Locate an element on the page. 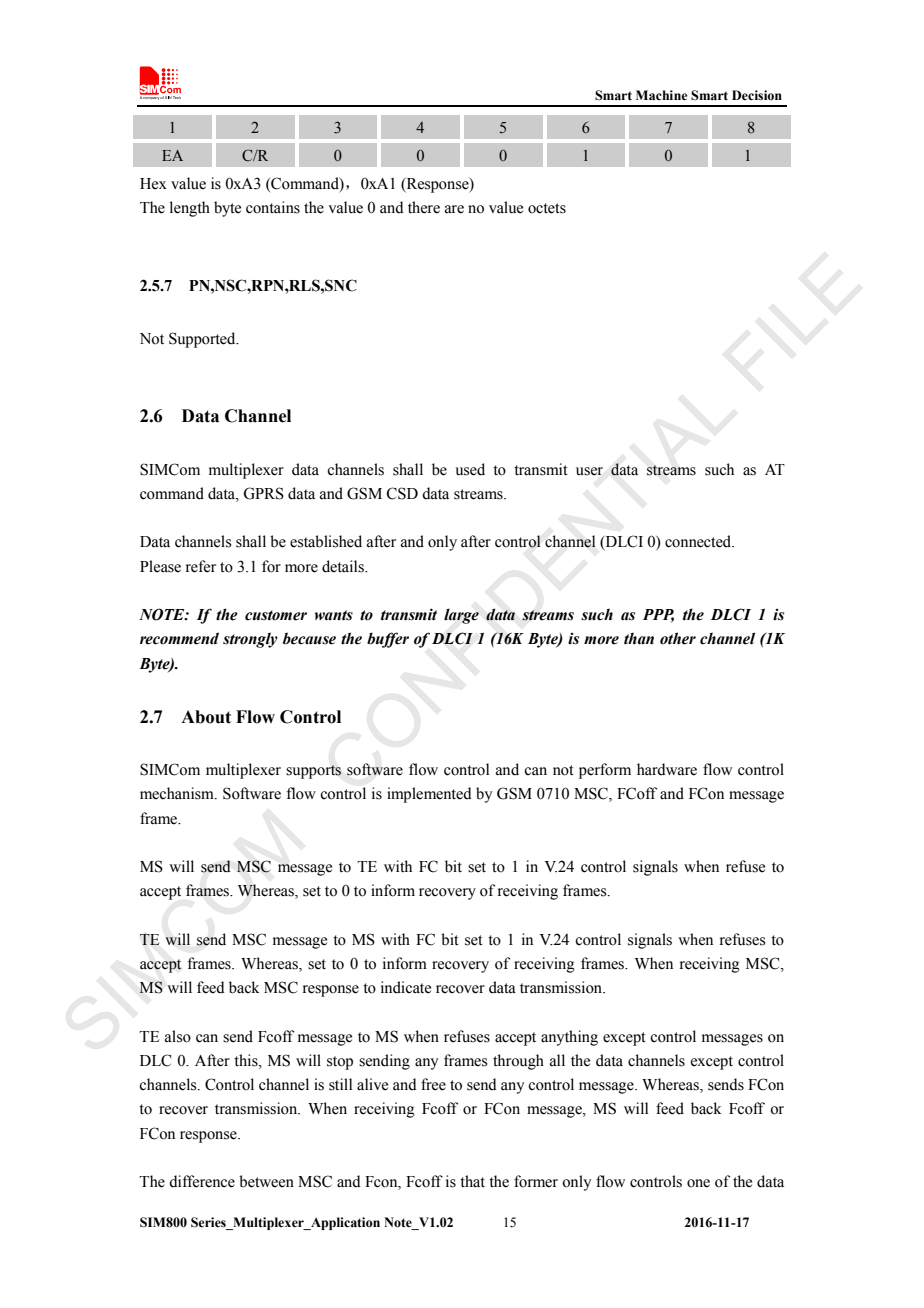 This page has height=1308, width=924. difference is located at coordinates (202, 1181).
